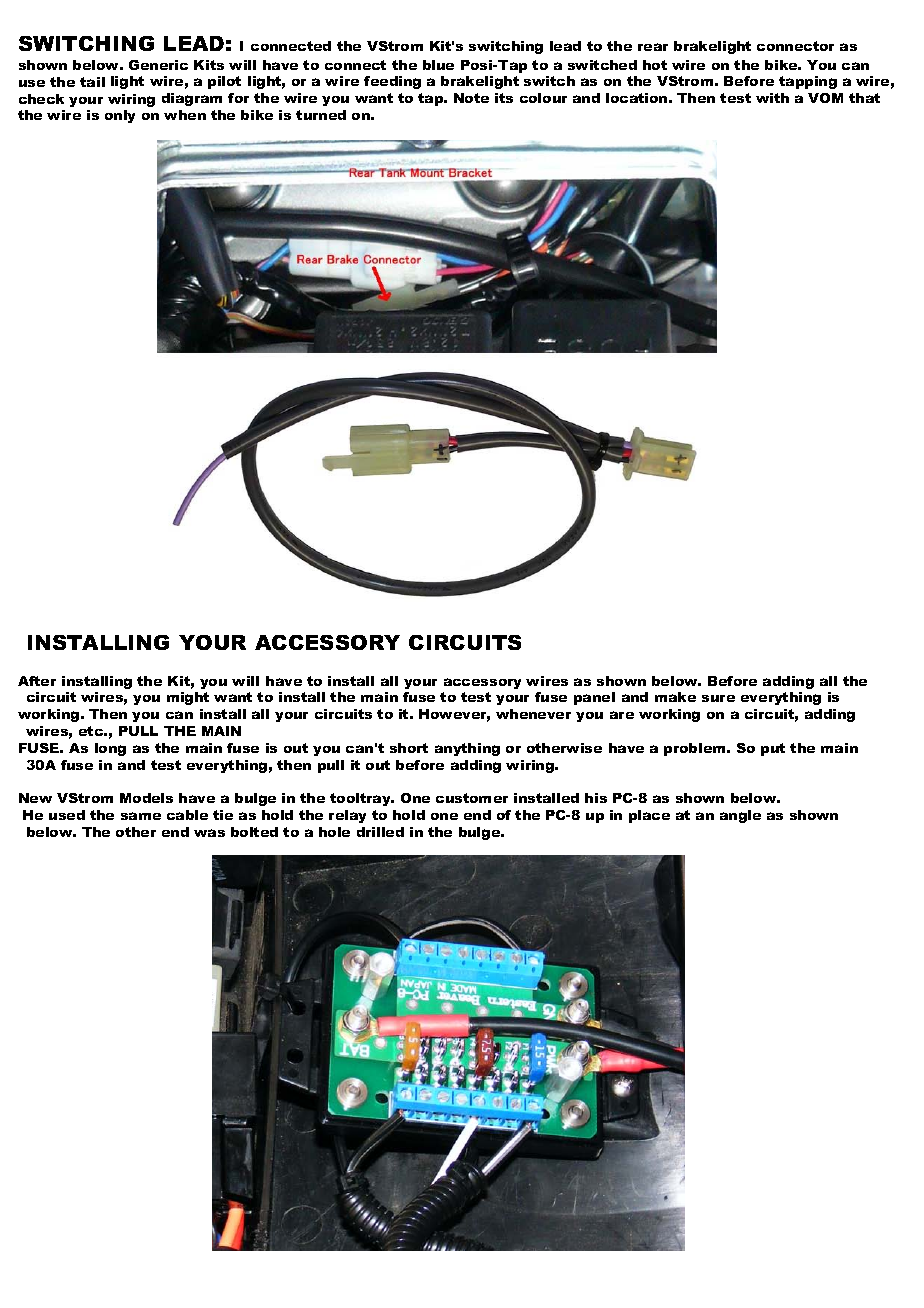  Describe the element at coordinates (594, 698) in the document. I see `panel` at that location.
